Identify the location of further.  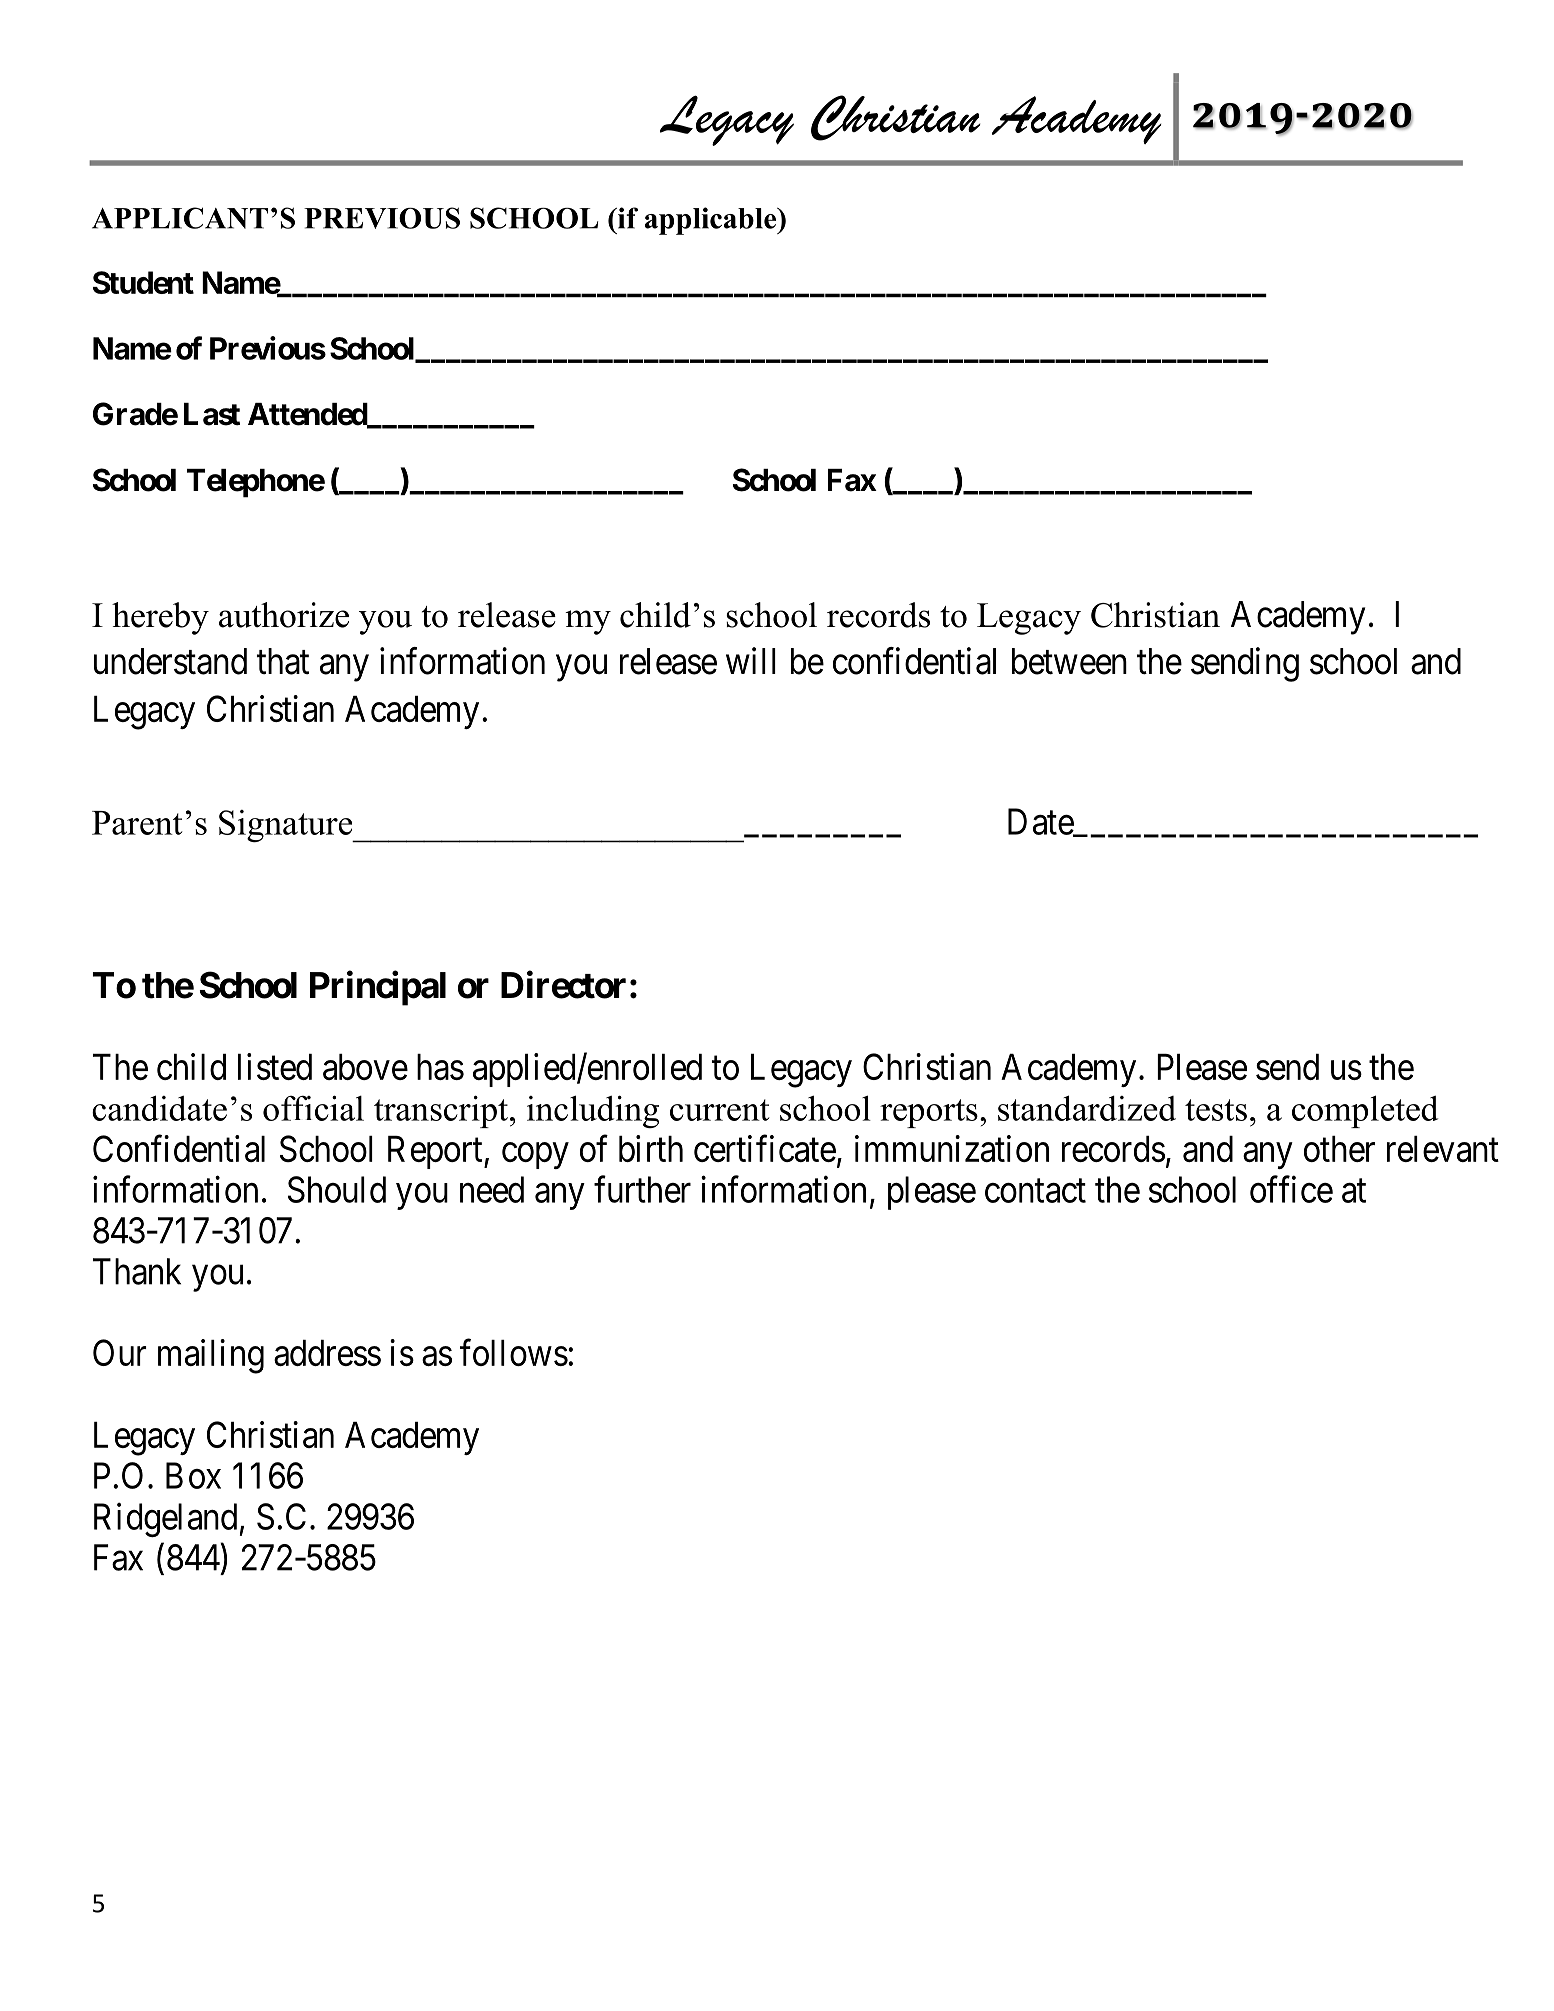
(642, 1189).
